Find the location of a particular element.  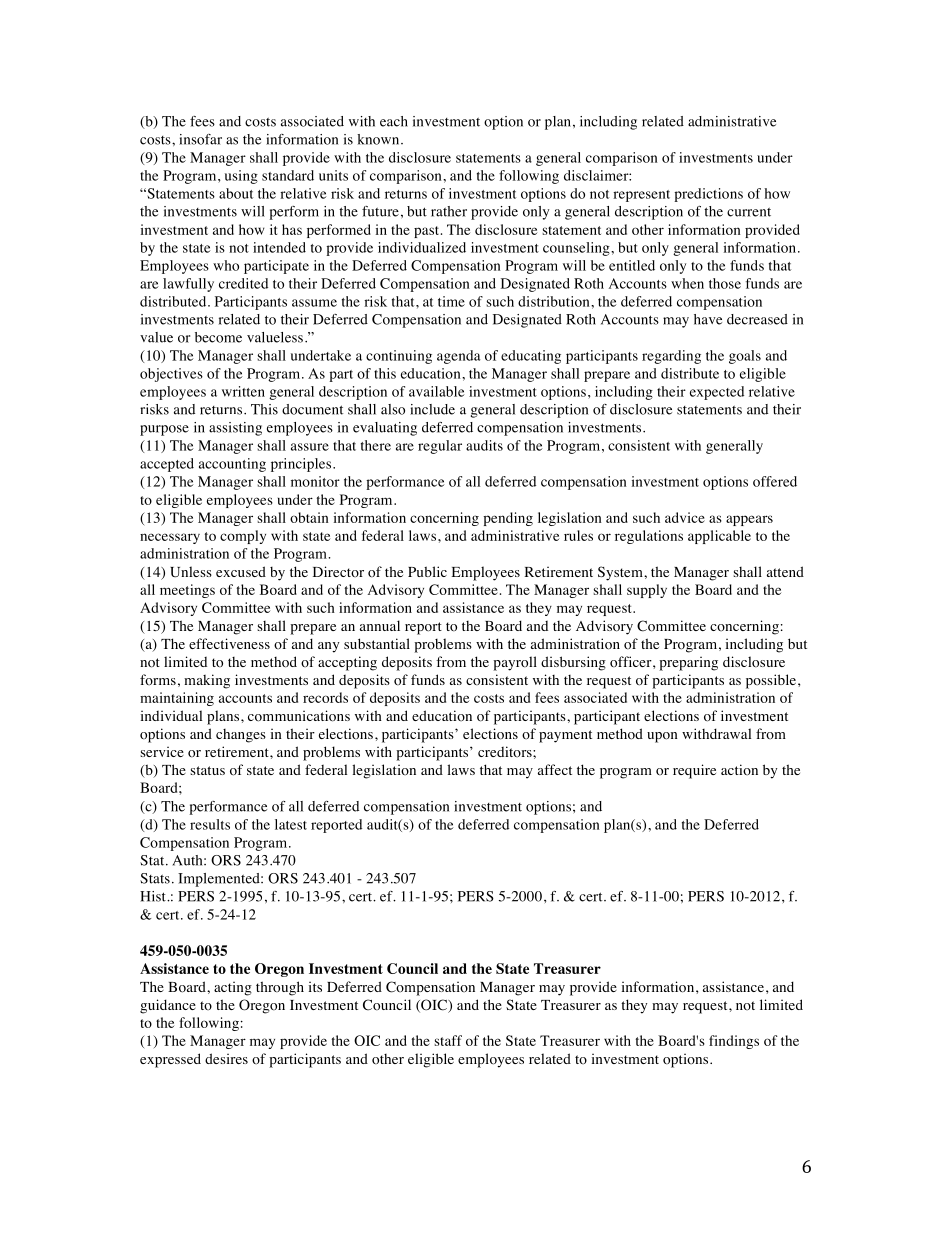

creditors is located at coordinates (506, 751).
